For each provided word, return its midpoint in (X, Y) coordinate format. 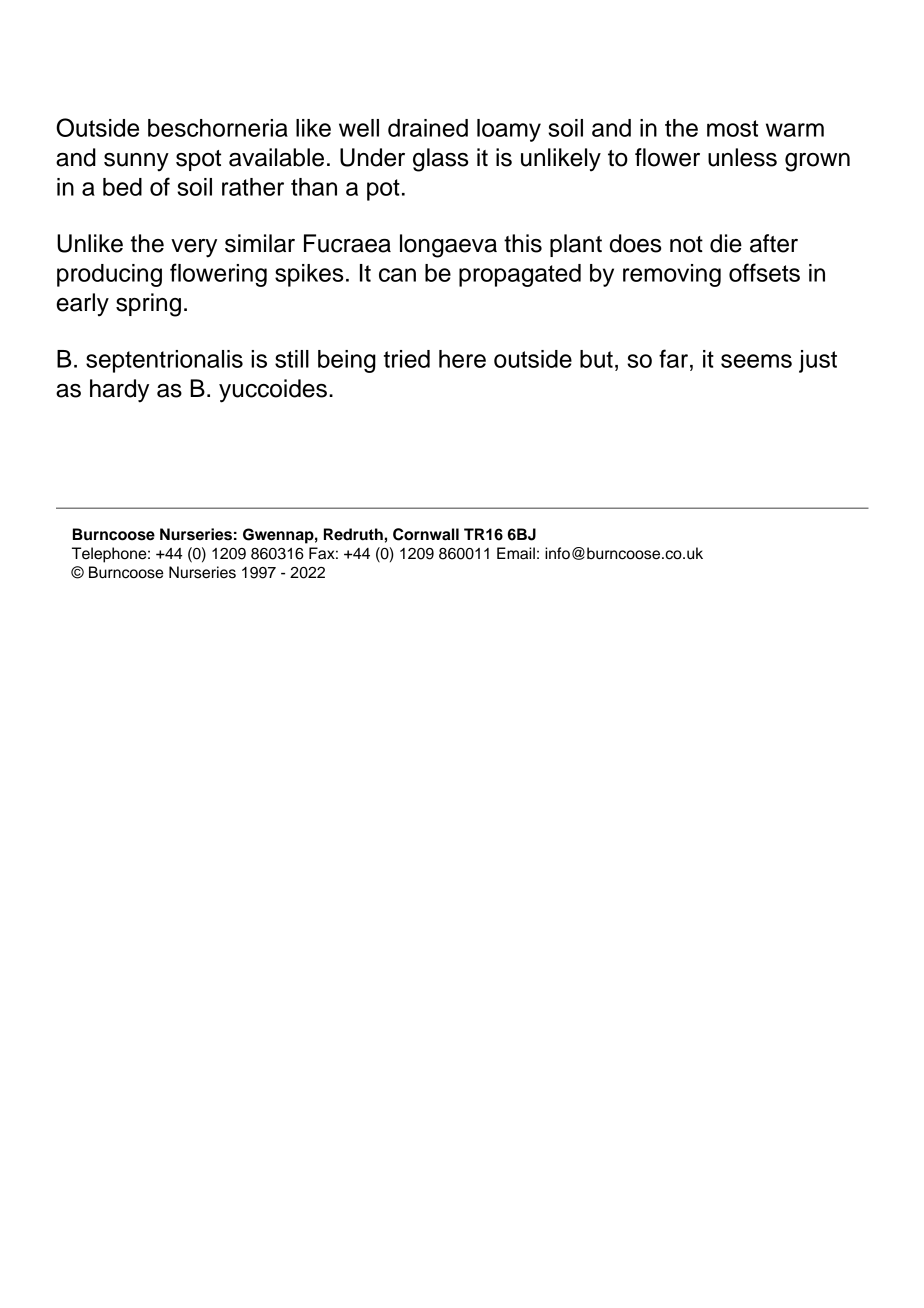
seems (756, 361)
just (818, 361)
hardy (119, 391)
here (462, 359)
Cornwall (426, 534)
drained (428, 128)
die (726, 243)
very (194, 248)
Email (516, 553)
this (523, 243)
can (397, 275)
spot (198, 160)
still (292, 359)
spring (148, 305)
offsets (764, 272)
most (732, 128)
